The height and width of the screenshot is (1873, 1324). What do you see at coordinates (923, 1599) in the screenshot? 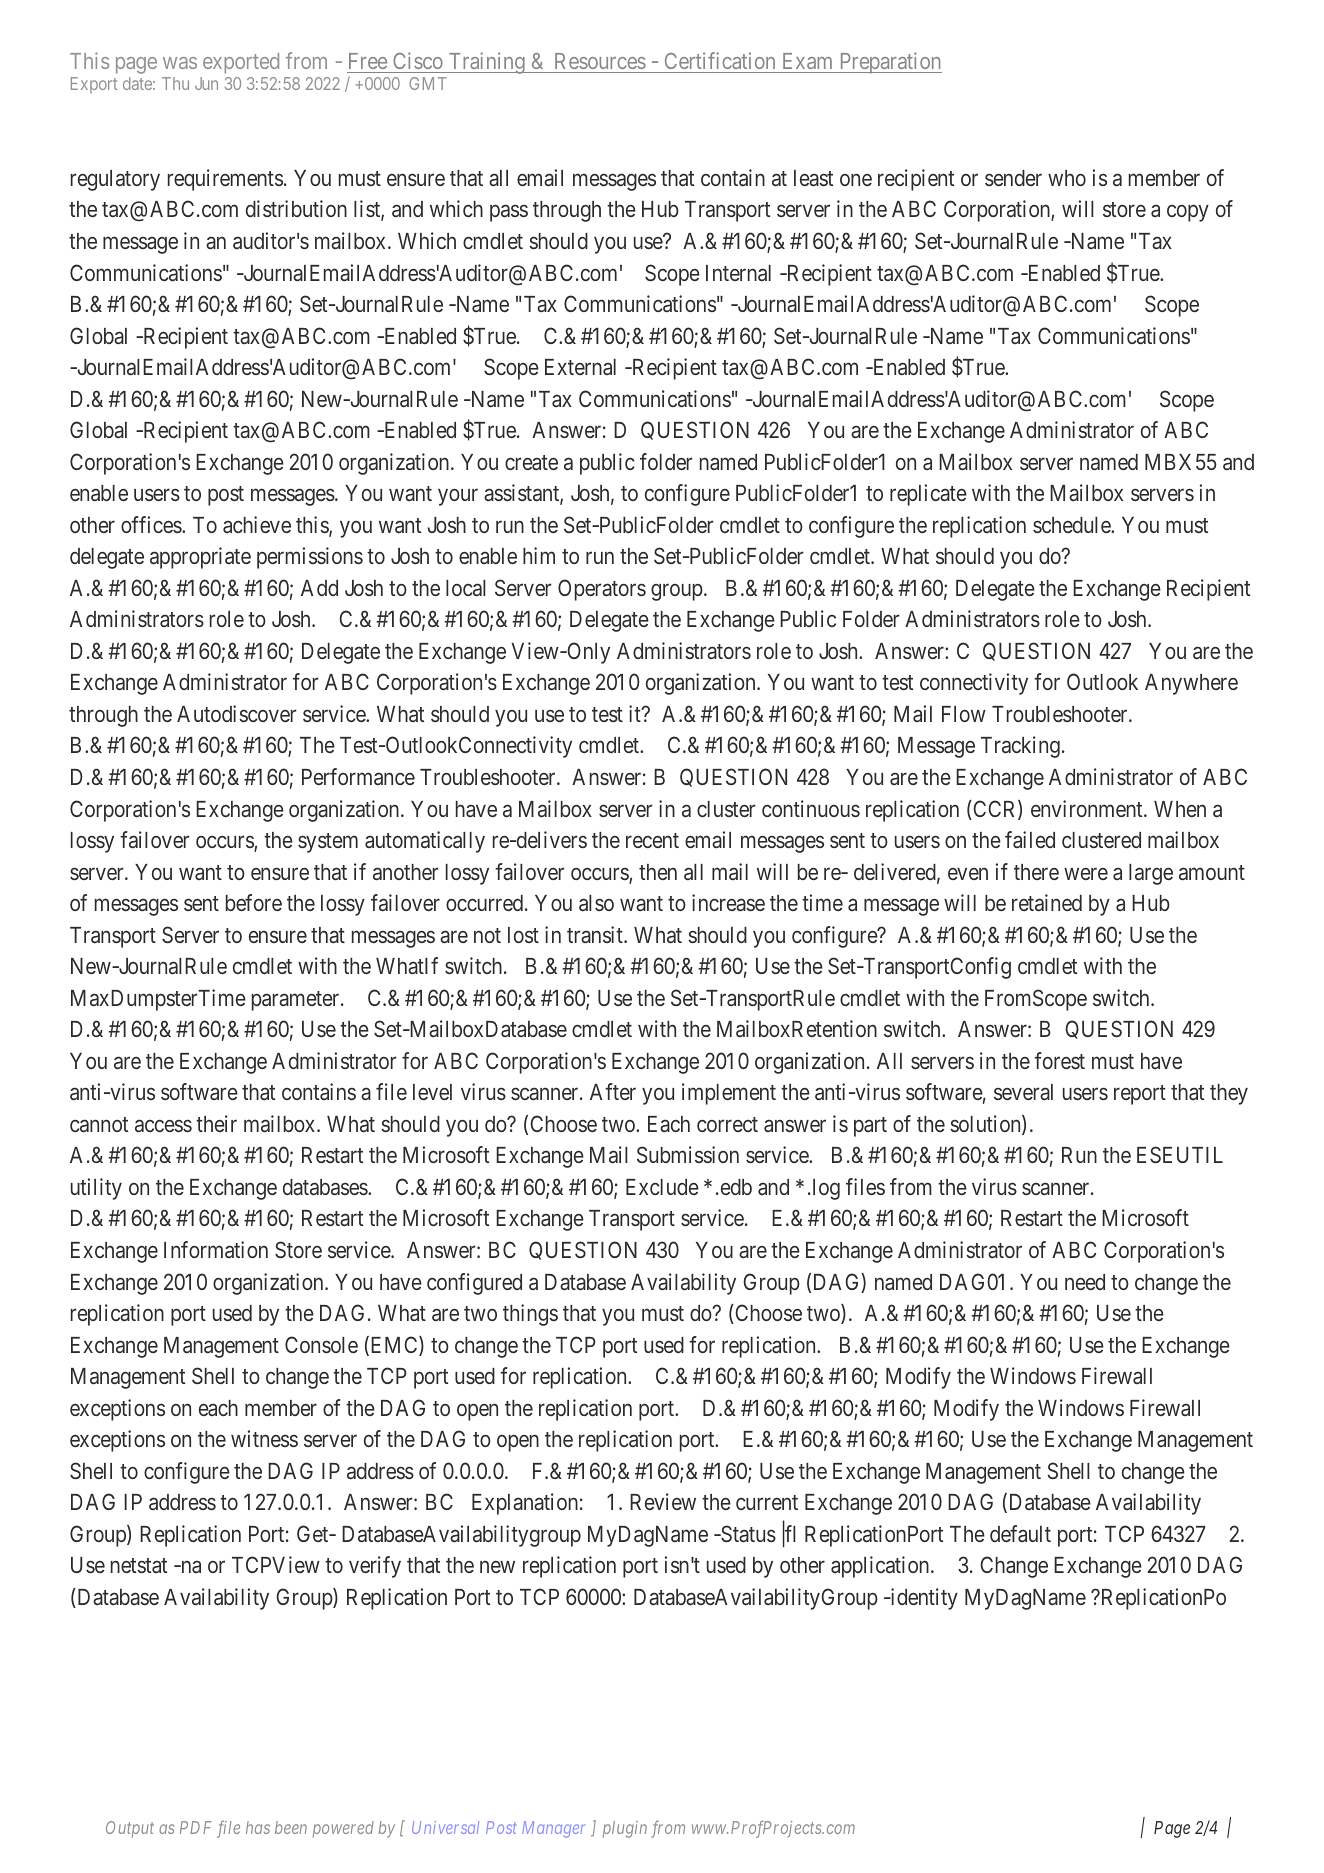
I see `identity` at bounding box center [923, 1599].
